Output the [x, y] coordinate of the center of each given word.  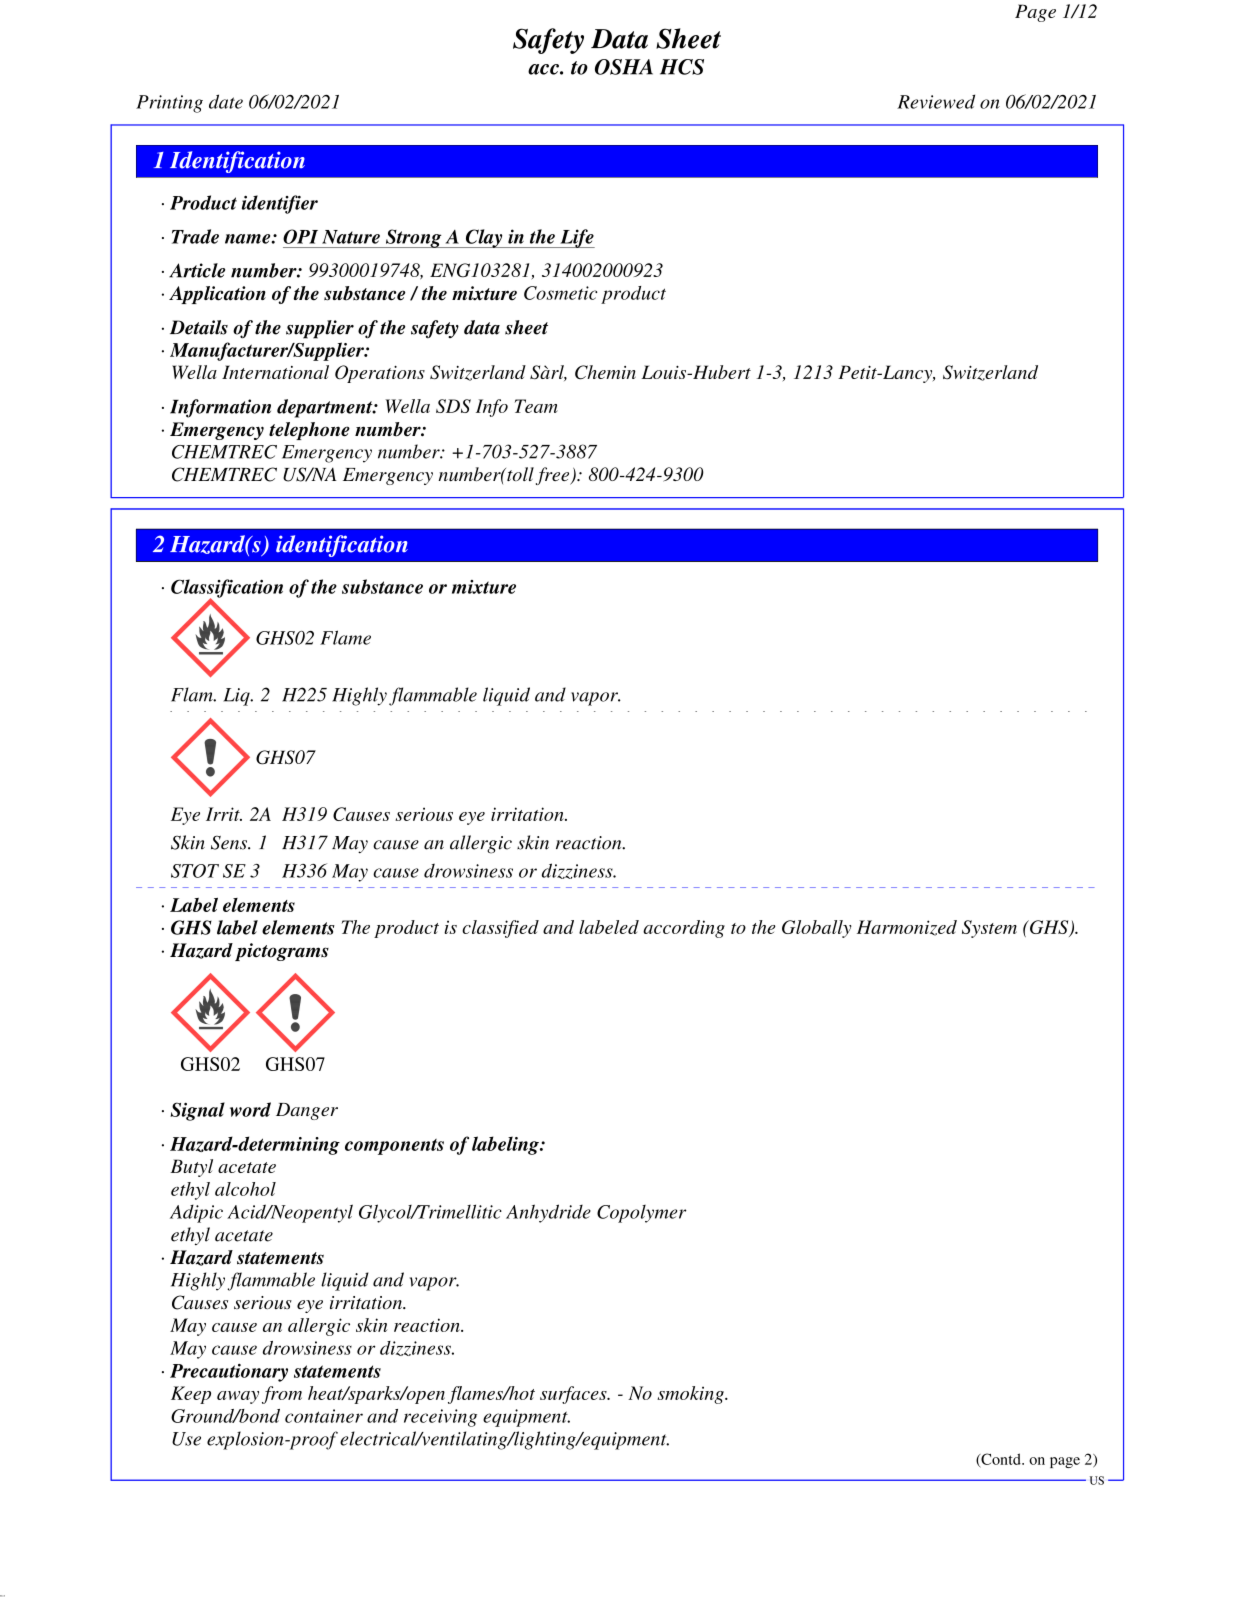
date [226, 101]
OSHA [624, 67]
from [282, 1395]
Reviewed [936, 101]
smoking [691, 1395]
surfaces [574, 1395]
